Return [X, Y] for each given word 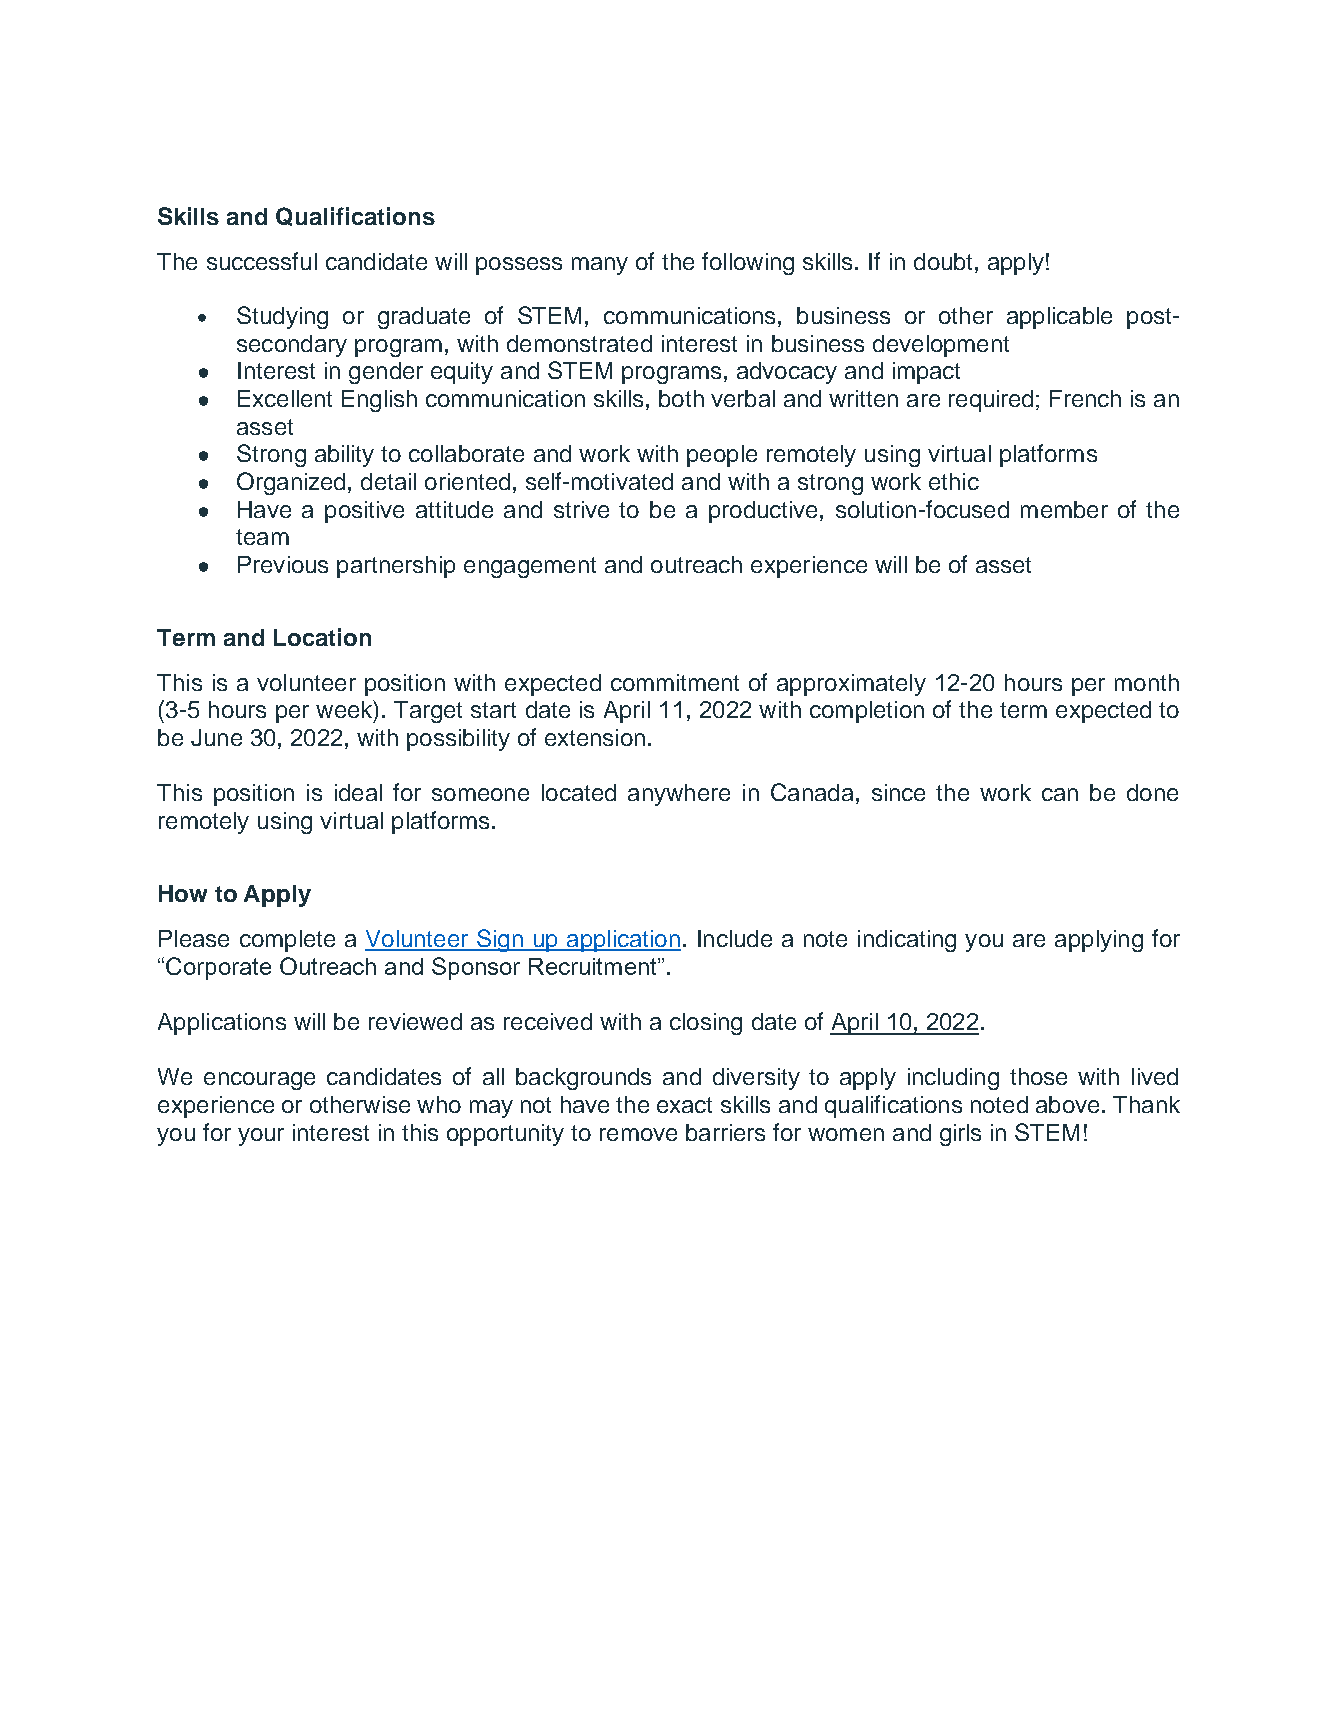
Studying [282, 317]
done [1152, 792]
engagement [530, 567]
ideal [358, 792]
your [261, 1137]
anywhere [679, 795]
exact [684, 1105]
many [600, 266]
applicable [1059, 318]
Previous [283, 564]
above [1067, 1104]
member [1064, 509]
